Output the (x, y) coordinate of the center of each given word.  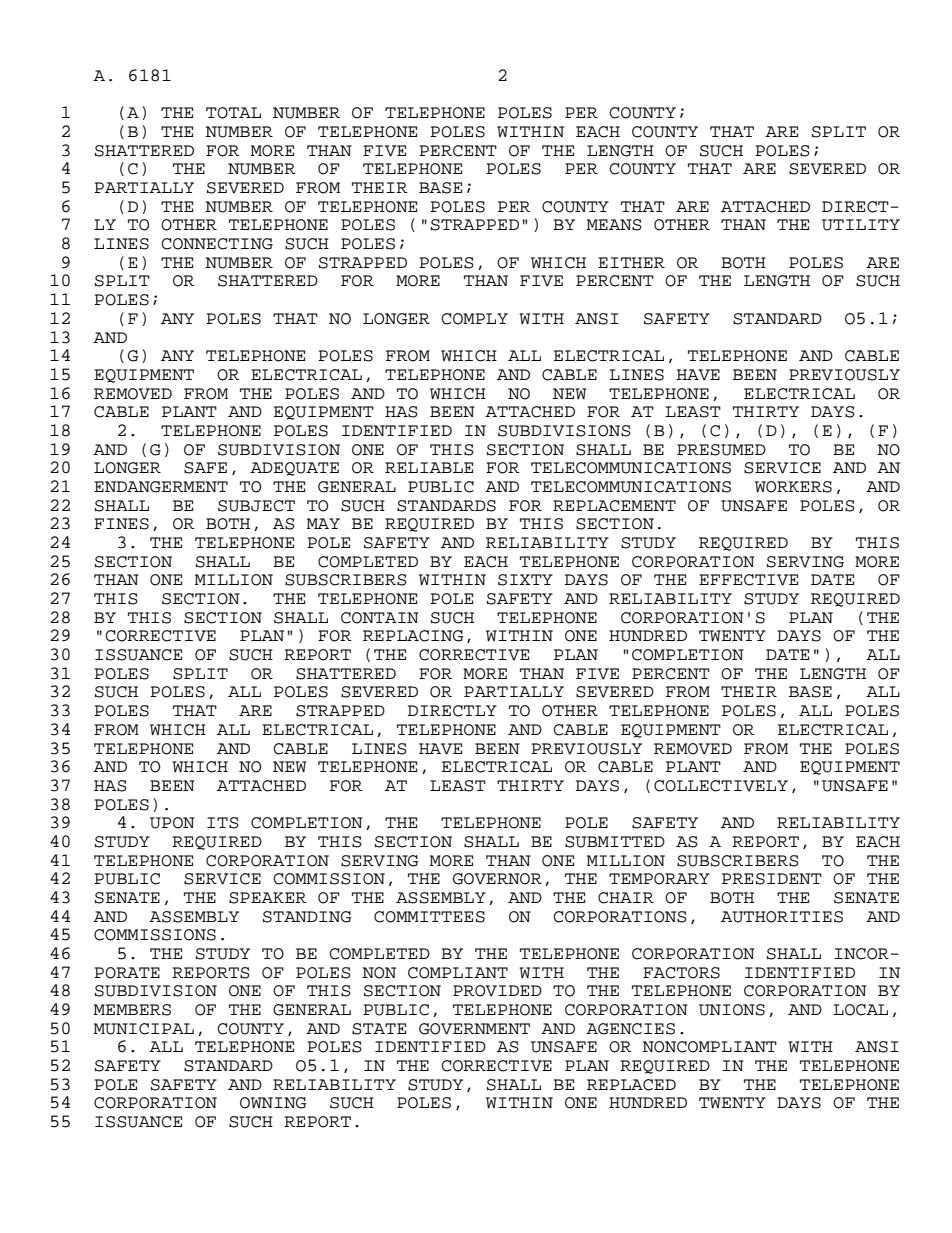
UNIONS (732, 1010)
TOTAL (233, 113)
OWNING (273, 1103)
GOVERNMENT (474, 1029)
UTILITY (861, 225)
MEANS (614, 225)
